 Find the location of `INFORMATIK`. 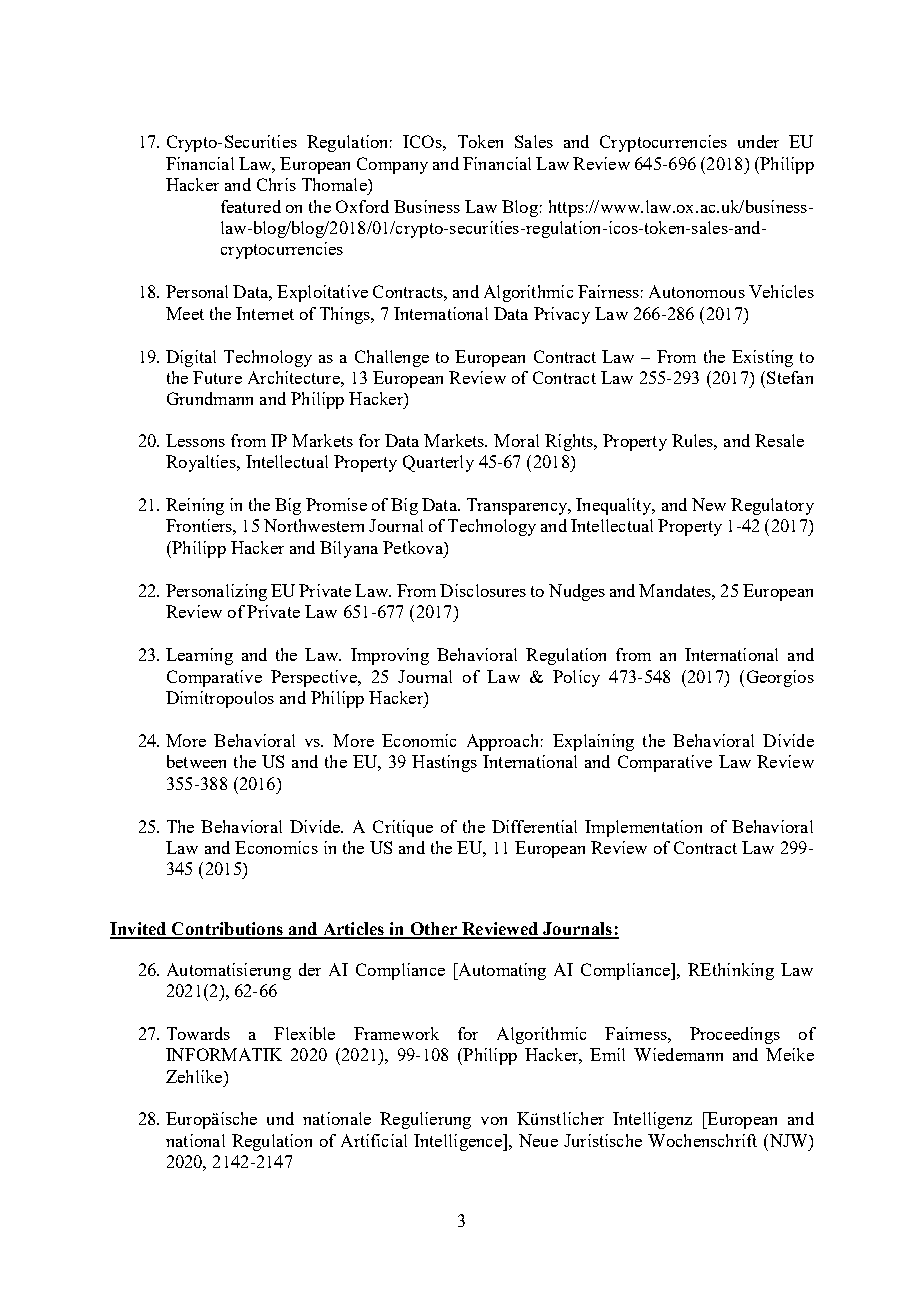

INFORMATIK is located at coordinates (224, 1054).
